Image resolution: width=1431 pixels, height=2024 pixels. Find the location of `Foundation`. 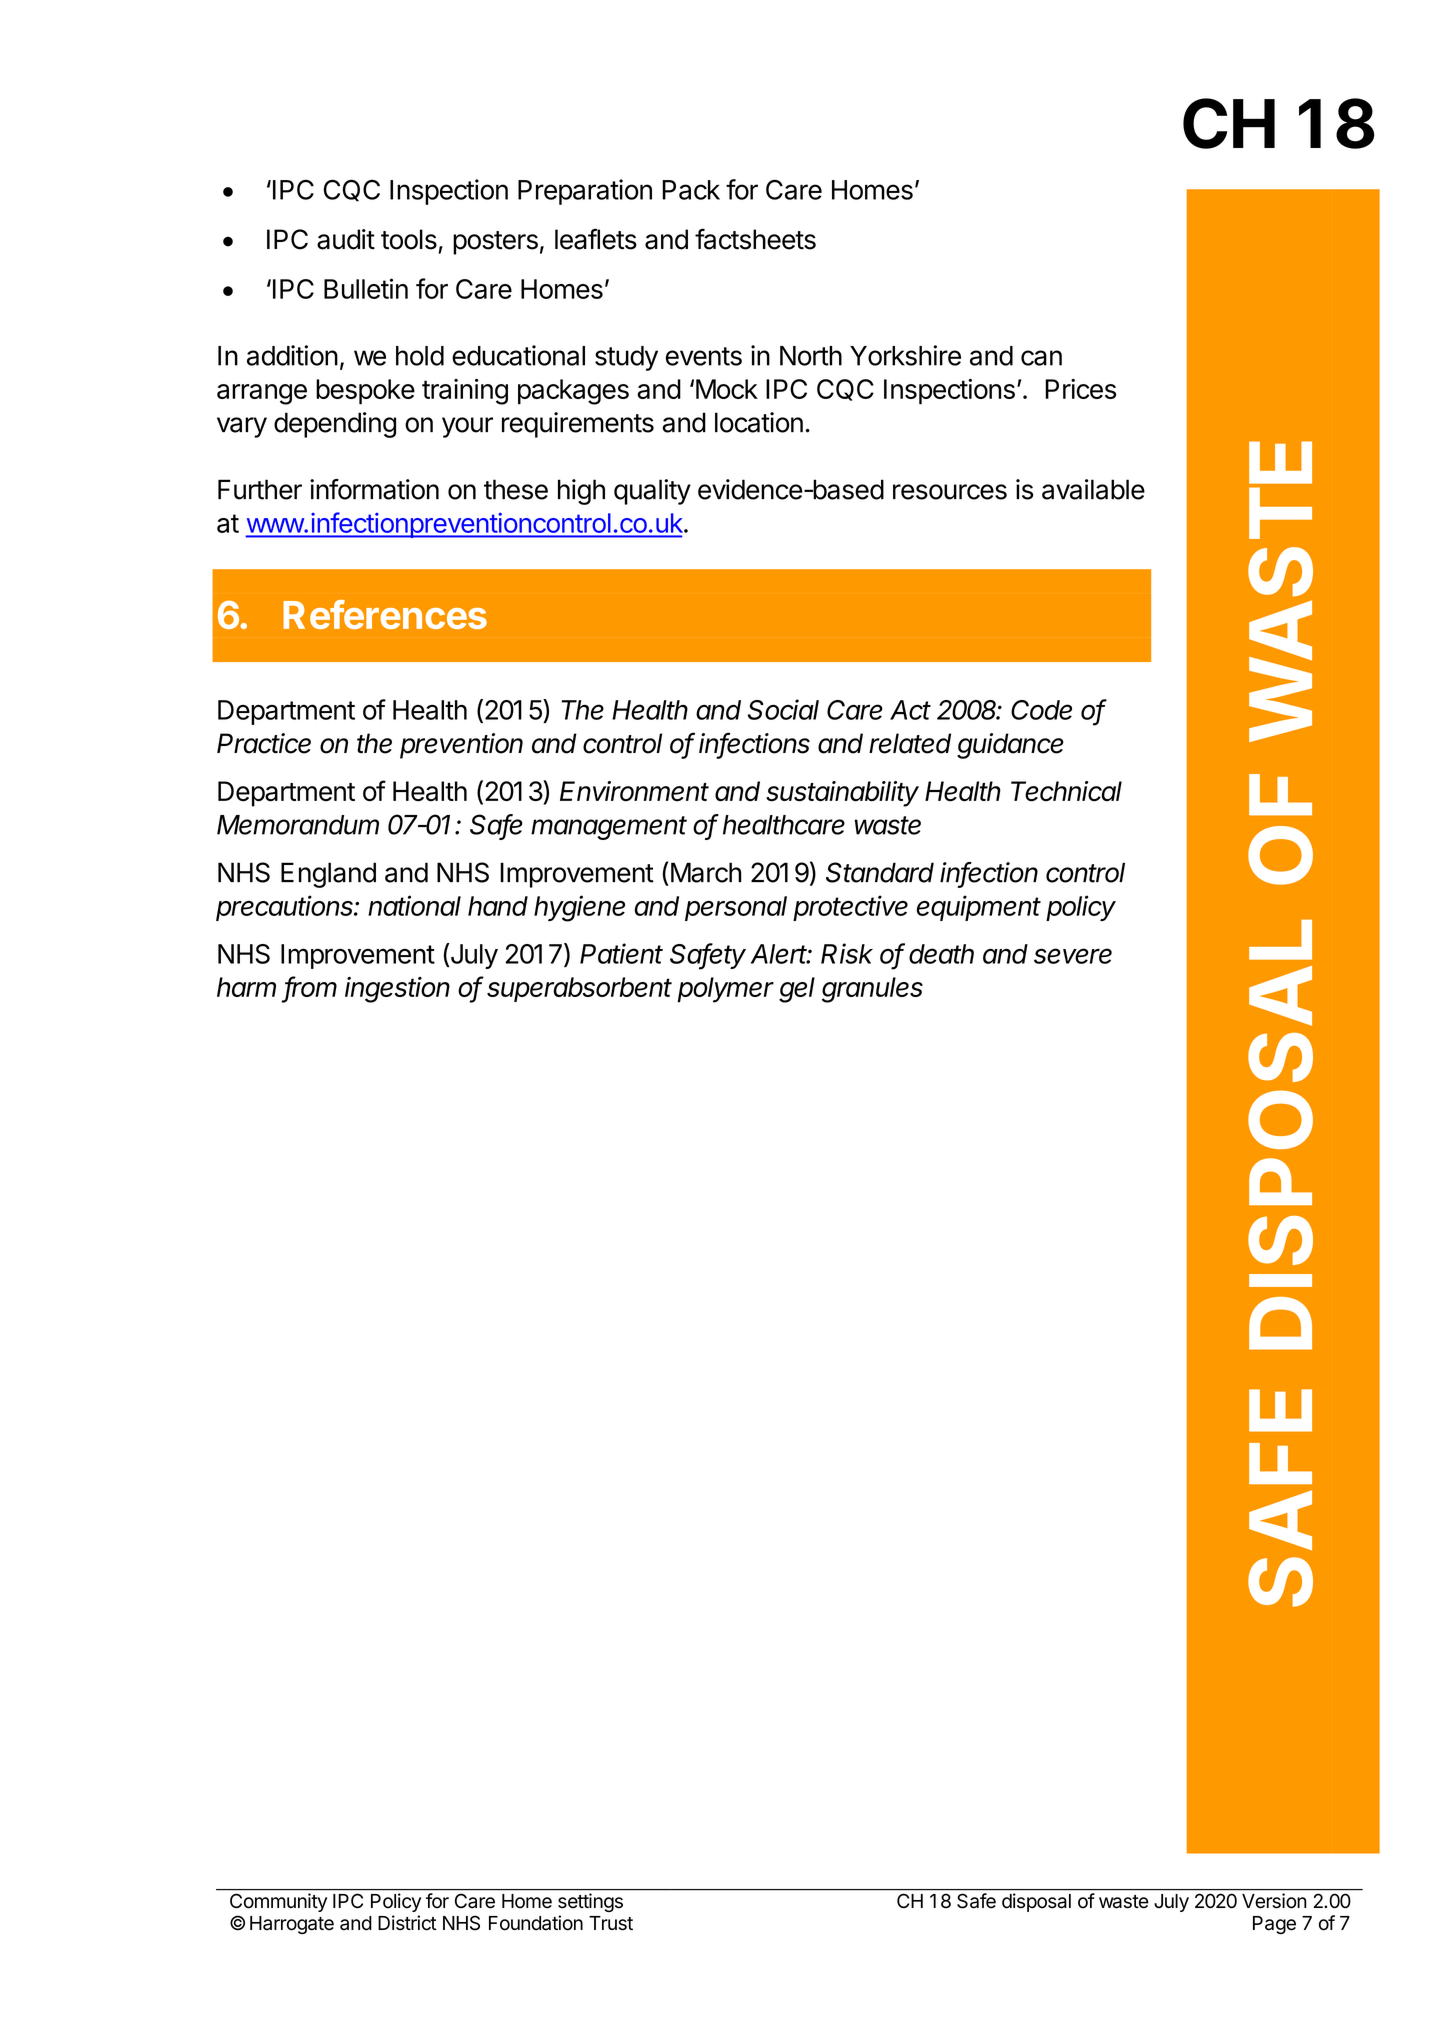

Foundation is located at coordinates (536, 1923).
